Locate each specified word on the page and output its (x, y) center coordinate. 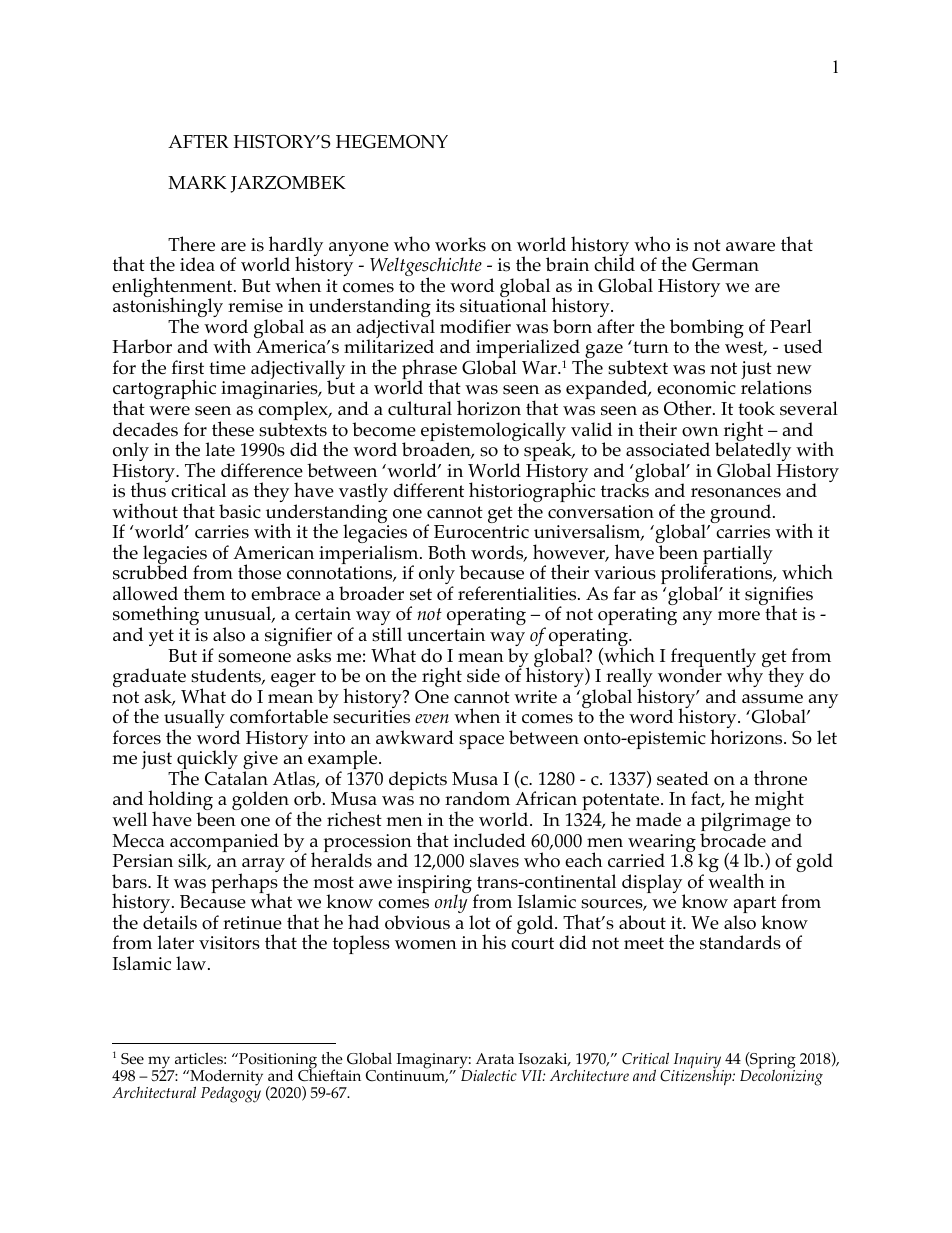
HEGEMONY (392, 141)
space (481, 742)
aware (750, 247)
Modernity (225, 1078)
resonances (736, 493)
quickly (207, 761)
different (428, 490)
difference (262, 470)
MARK (197, 182)
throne (780, 778)
